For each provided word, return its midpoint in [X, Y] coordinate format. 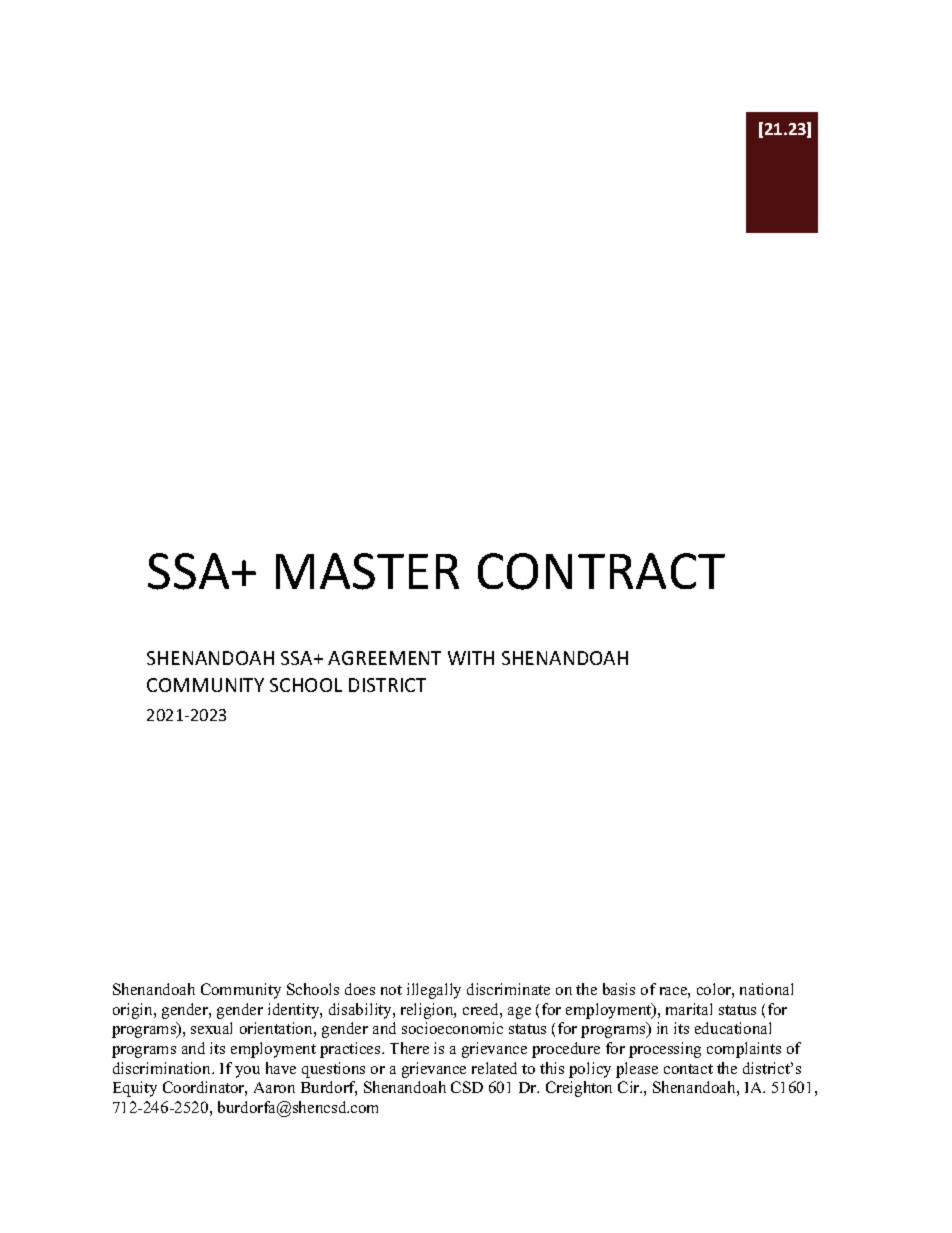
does [360, 989]
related [494, 1068]
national [766, 989]
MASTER [367, 571]
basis [619, 989]
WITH [471, 658]
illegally [434, 991]
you [247, 1072]
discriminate [508, 989]
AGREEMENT [384, 658]
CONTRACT [601, 571]
